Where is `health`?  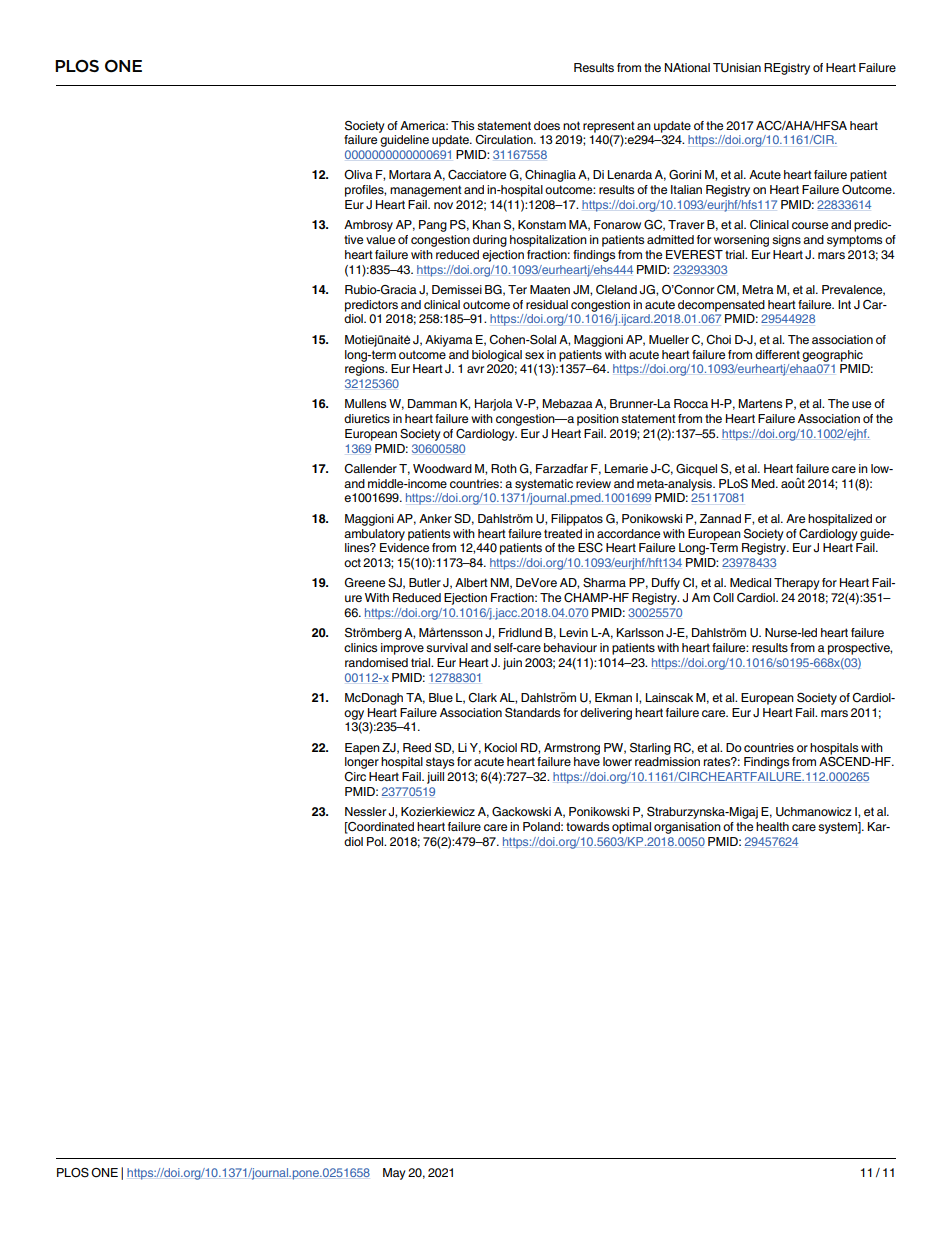 health is located at coordinates (772, 826).
